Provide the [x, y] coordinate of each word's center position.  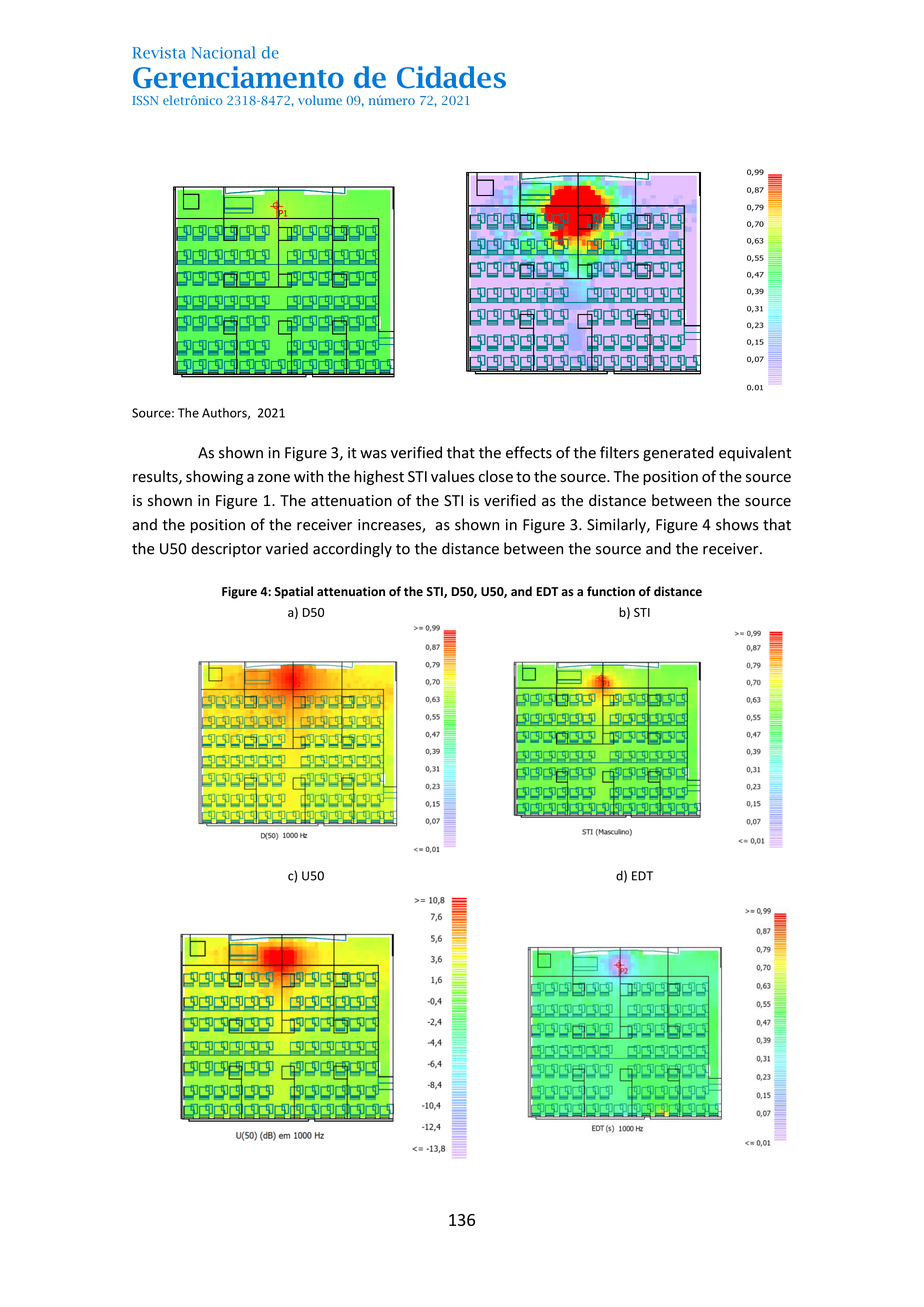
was [373, 454]
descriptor [226, 549]
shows [737, 524]
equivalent [755, 453]
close [496, 476]
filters [619, 452]
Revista [159, 53]
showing [214, 477]
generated [678, 454]
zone [274, 478]
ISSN [145, 100]
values [453, 476]
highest [379, 477]
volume [320, 100]
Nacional [224, 52]
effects [529, 452]
